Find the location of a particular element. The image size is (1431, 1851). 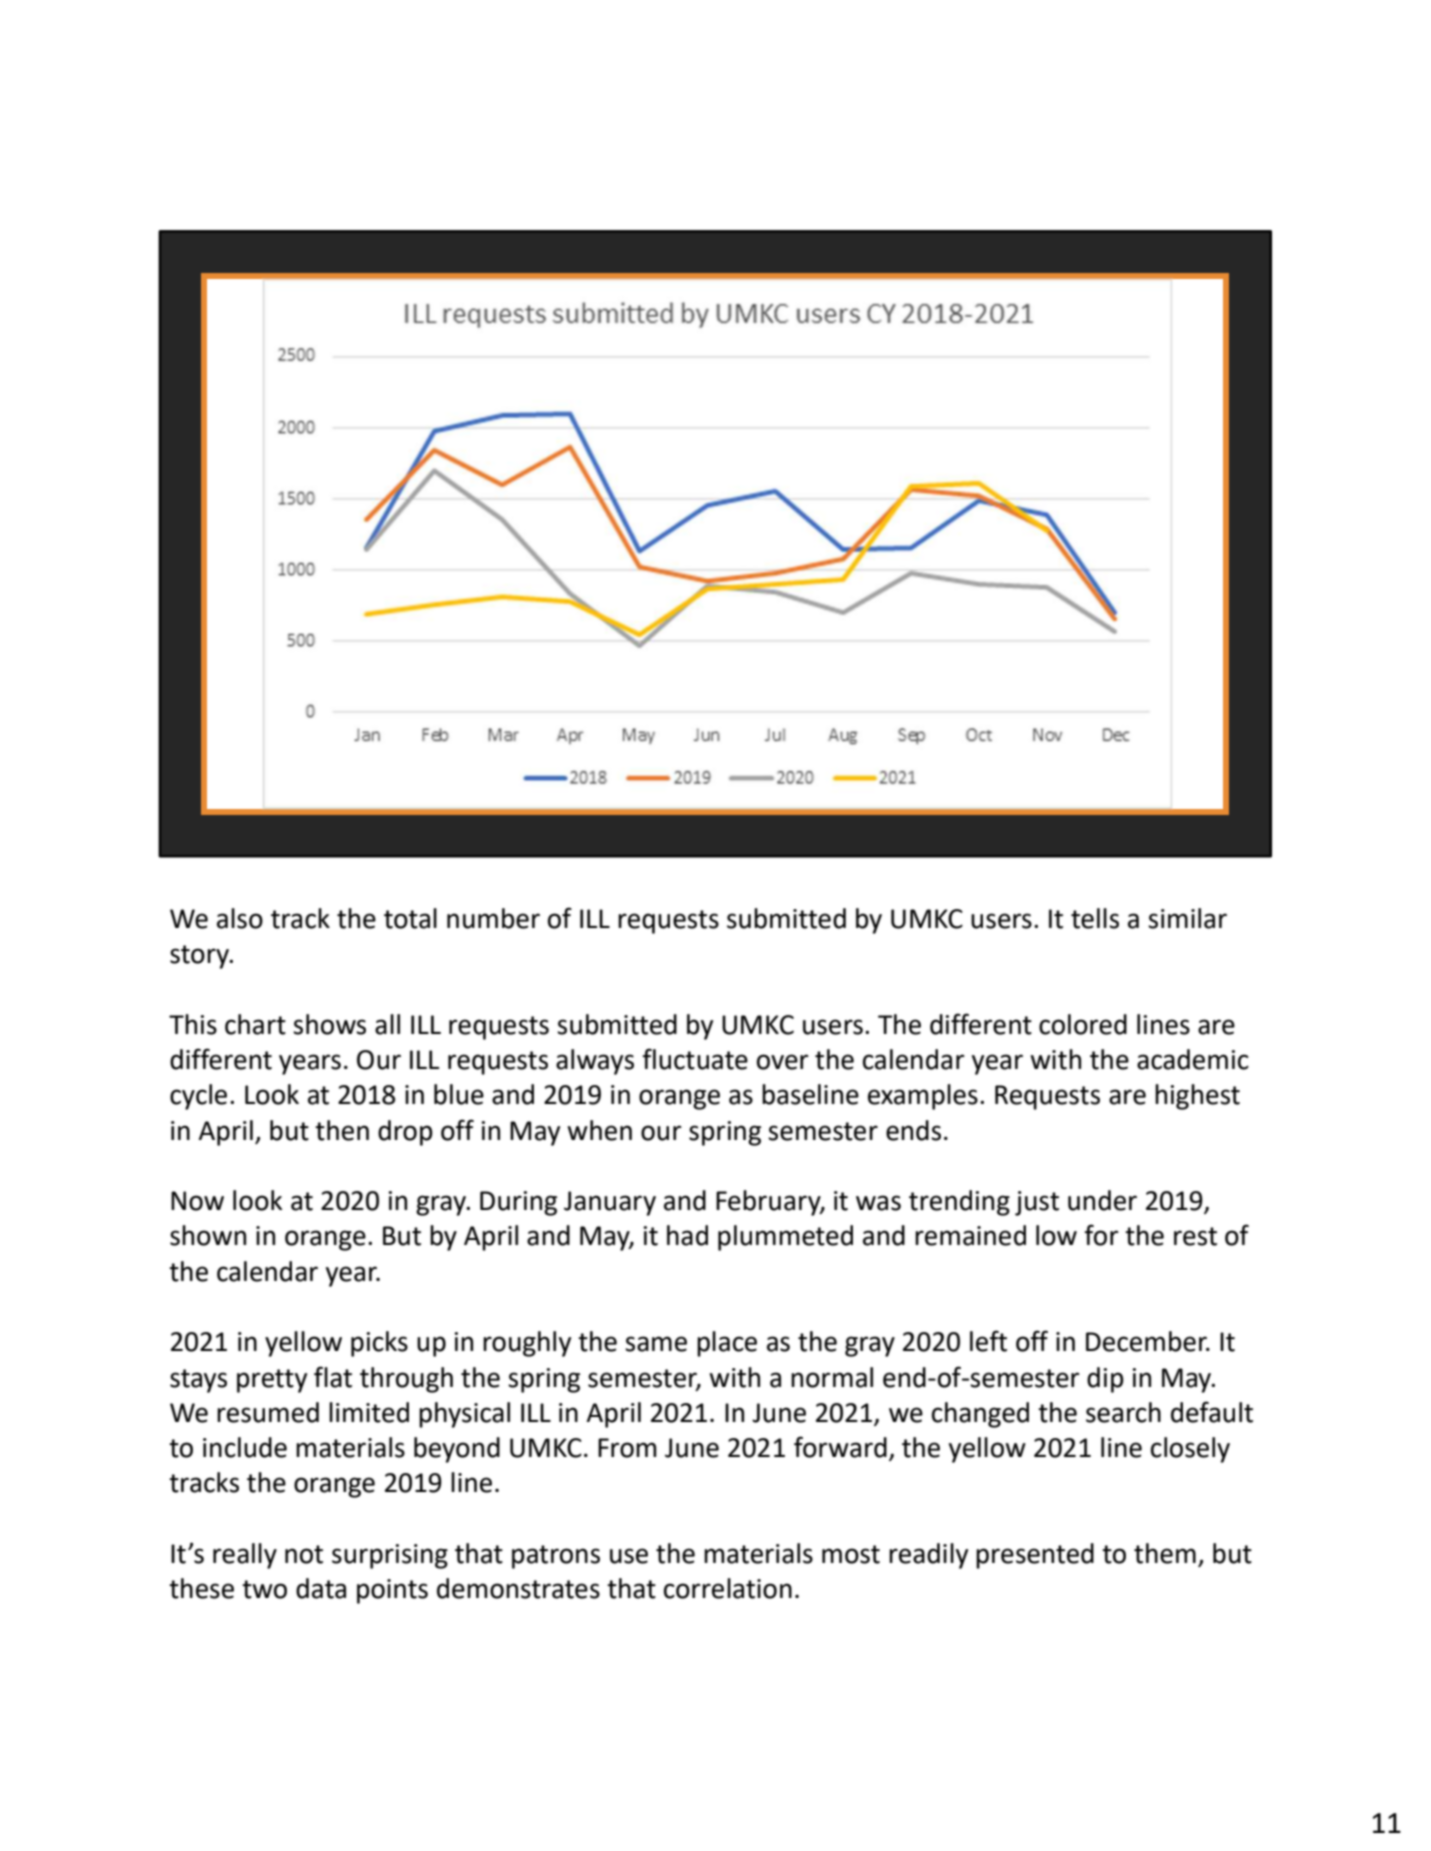

flat is located at coordinates (333, 1377).
